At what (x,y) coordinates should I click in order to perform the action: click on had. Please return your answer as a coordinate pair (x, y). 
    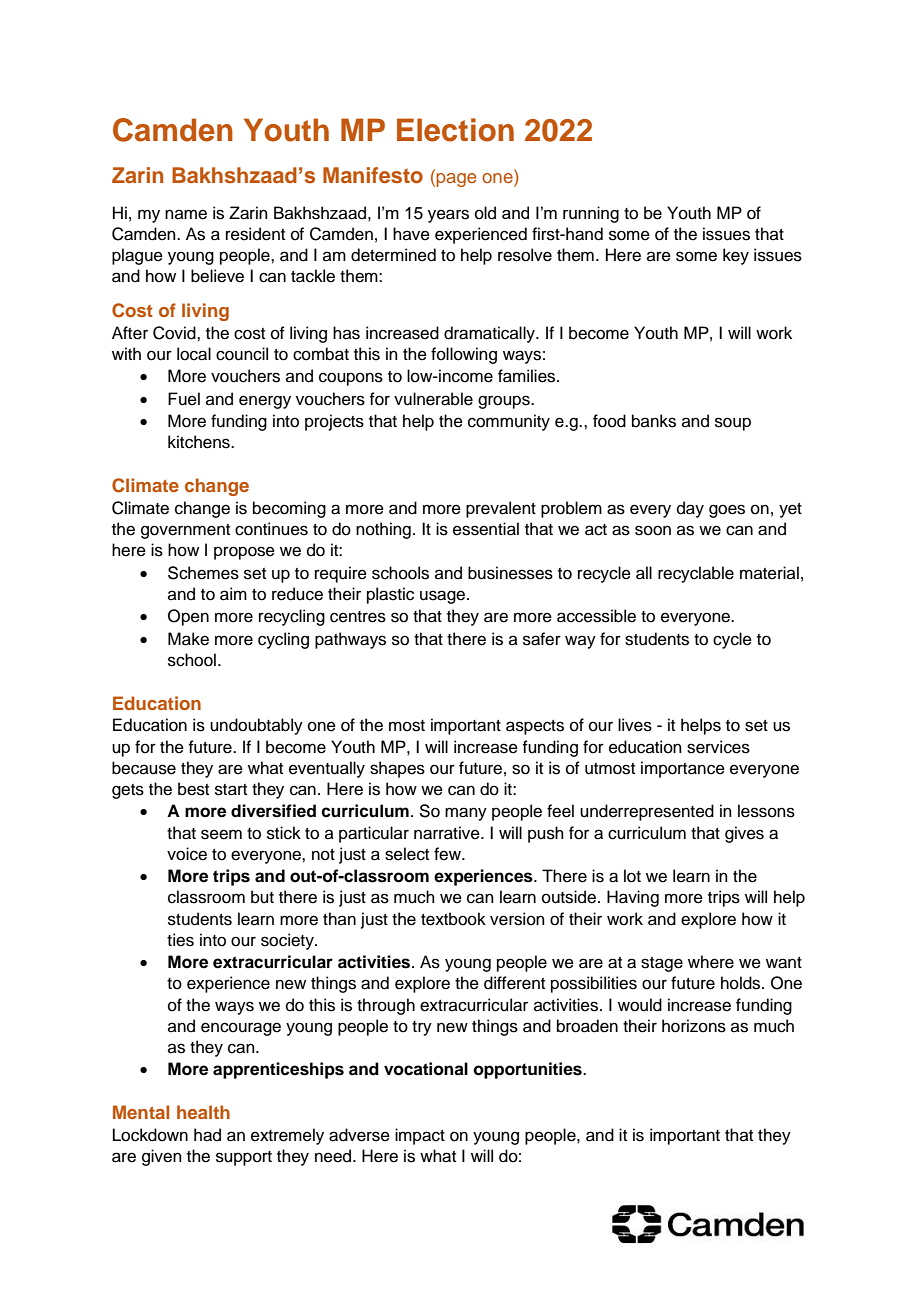
    Looking at the image, I should click on (207, 1135).
